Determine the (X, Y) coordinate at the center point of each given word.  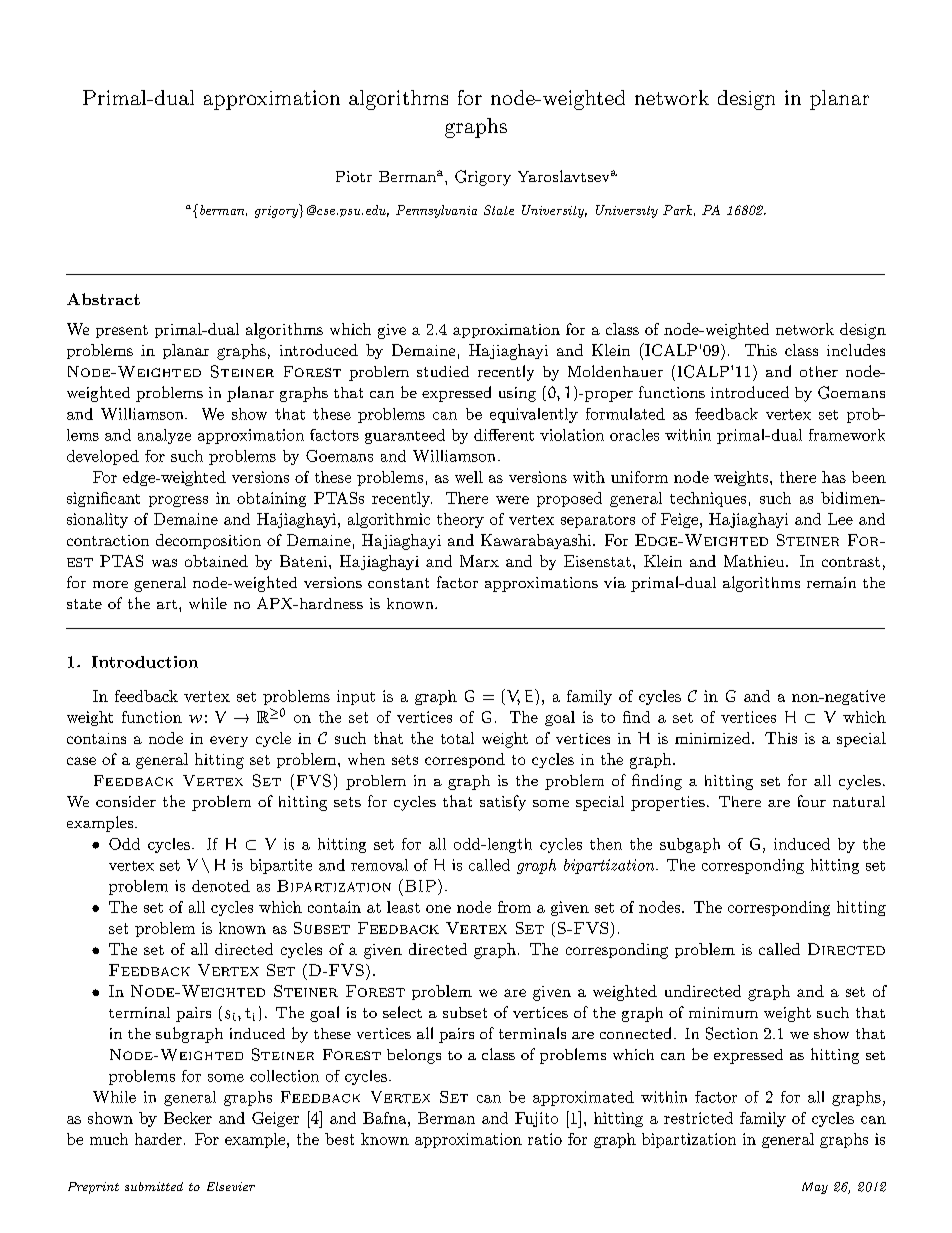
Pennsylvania (436, 211)
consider (126, 801)
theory (460, 520)
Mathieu (754, 561)
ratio (545, 1139)
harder (158, 1139)
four (812, 801)
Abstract (103, 299)
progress (178, 501)
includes (856, 350)
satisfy (503, 803)
